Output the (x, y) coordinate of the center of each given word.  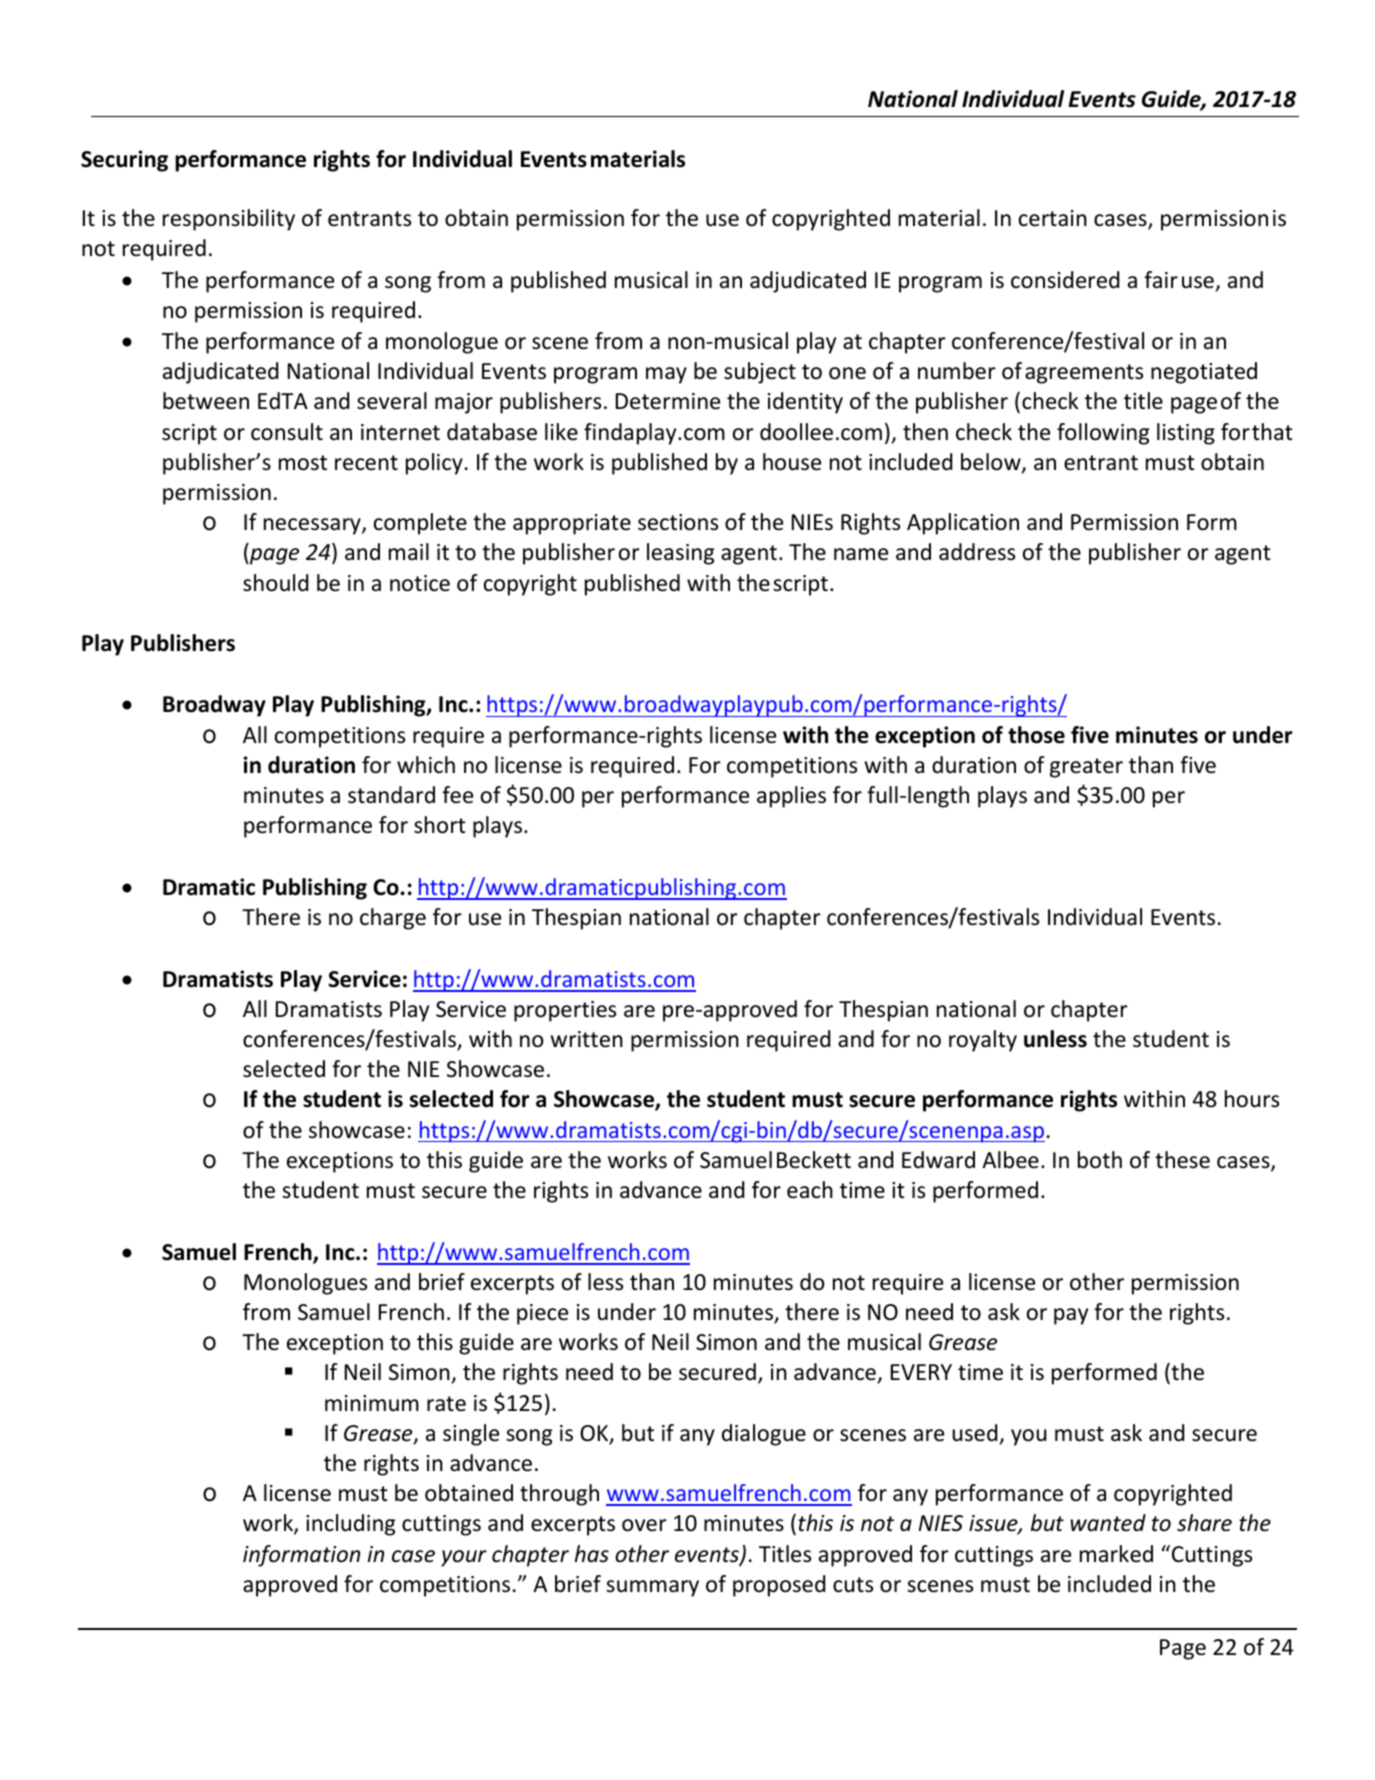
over (644, 1525)
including (350, 1525)
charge (393, 919)
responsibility (229, 220)
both (1100, 1160)
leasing (680, 554)
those (1036, 735)
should (275, 583)
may (666, 375)
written (587, 1039)
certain (1053, 218)
